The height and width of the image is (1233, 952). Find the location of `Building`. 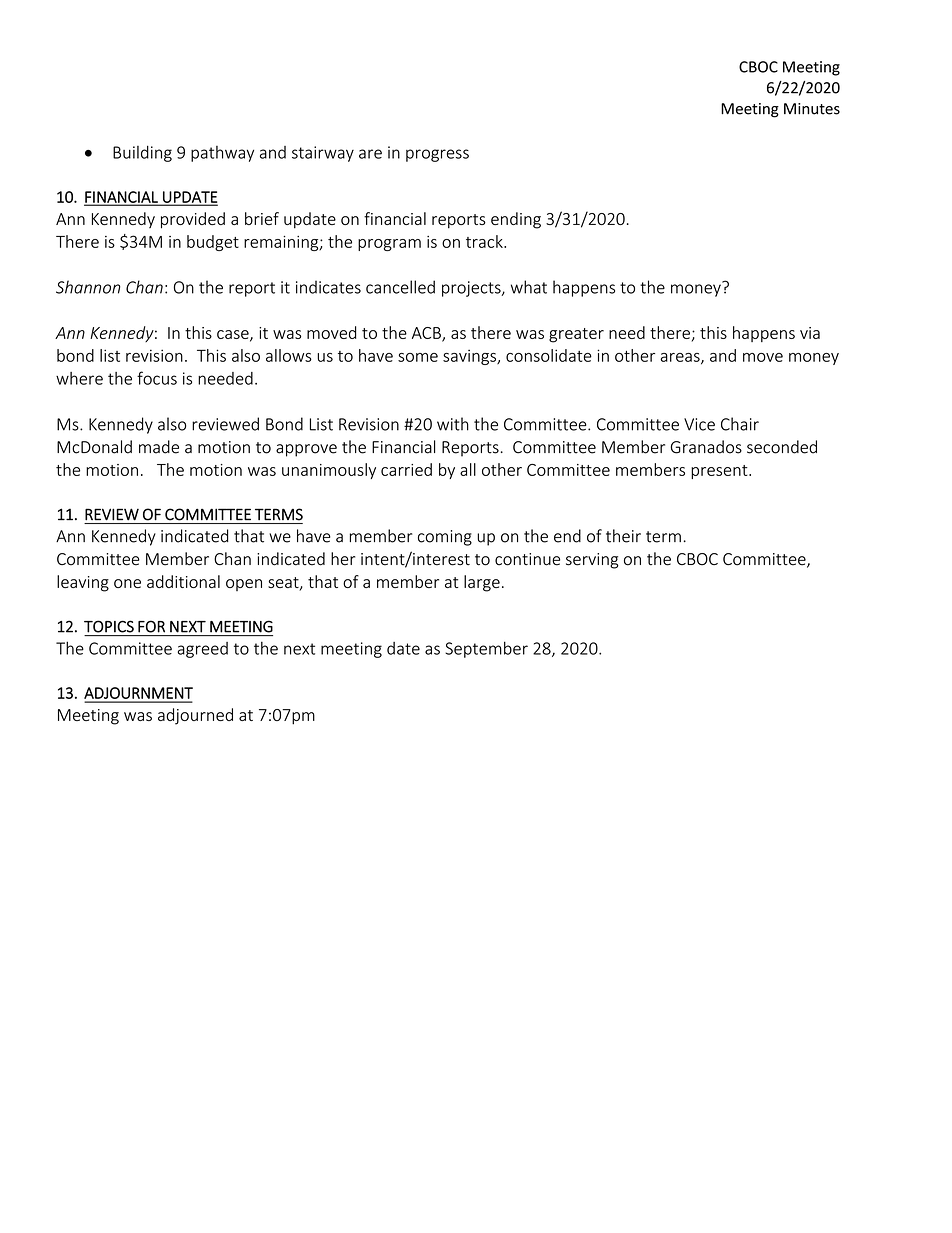

Building is located at coordinates (142, 153).
